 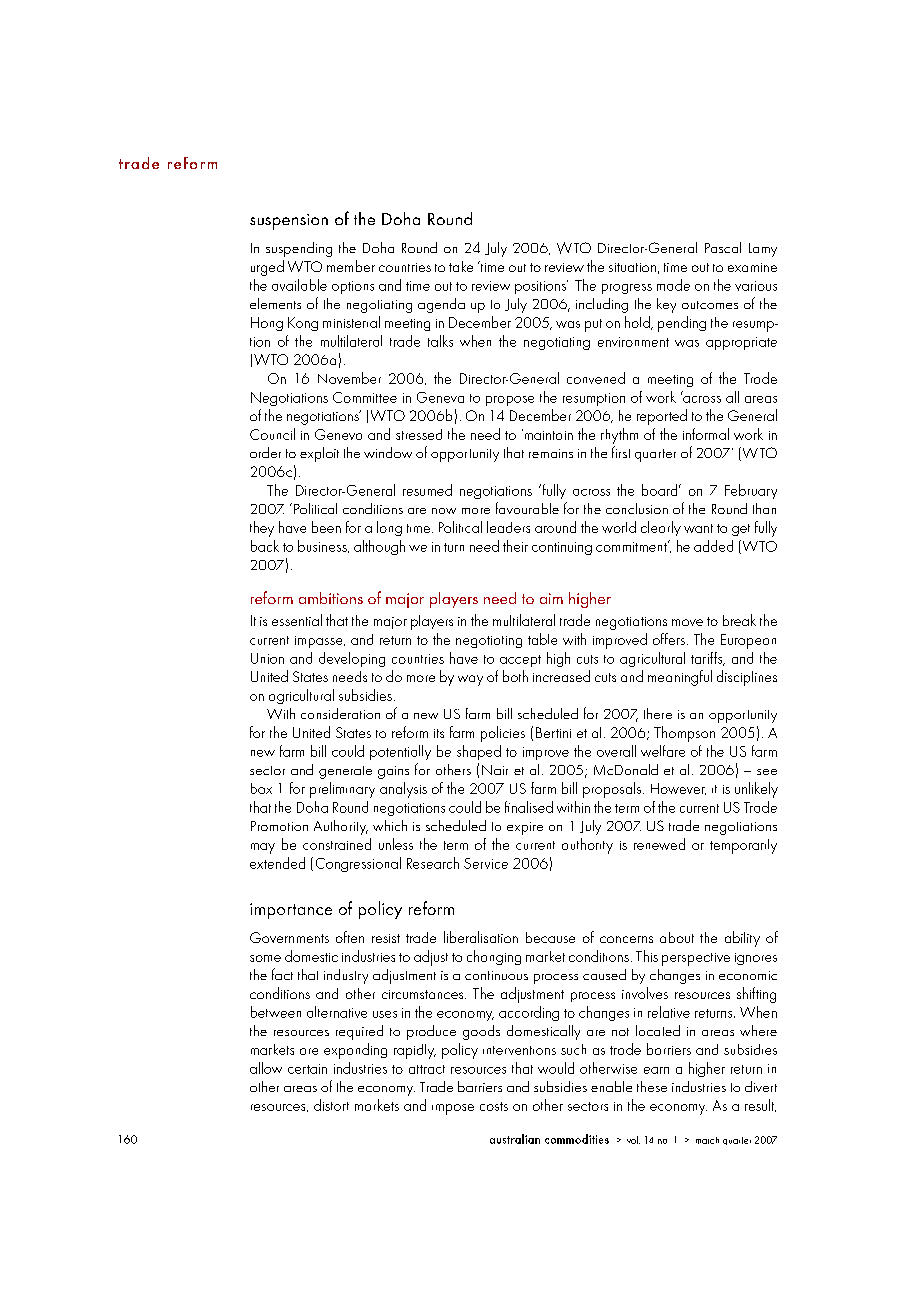 What do you see at coordinates (352, 659) in the screenshot?
I see `developing` at bounding box center [352, 659].
